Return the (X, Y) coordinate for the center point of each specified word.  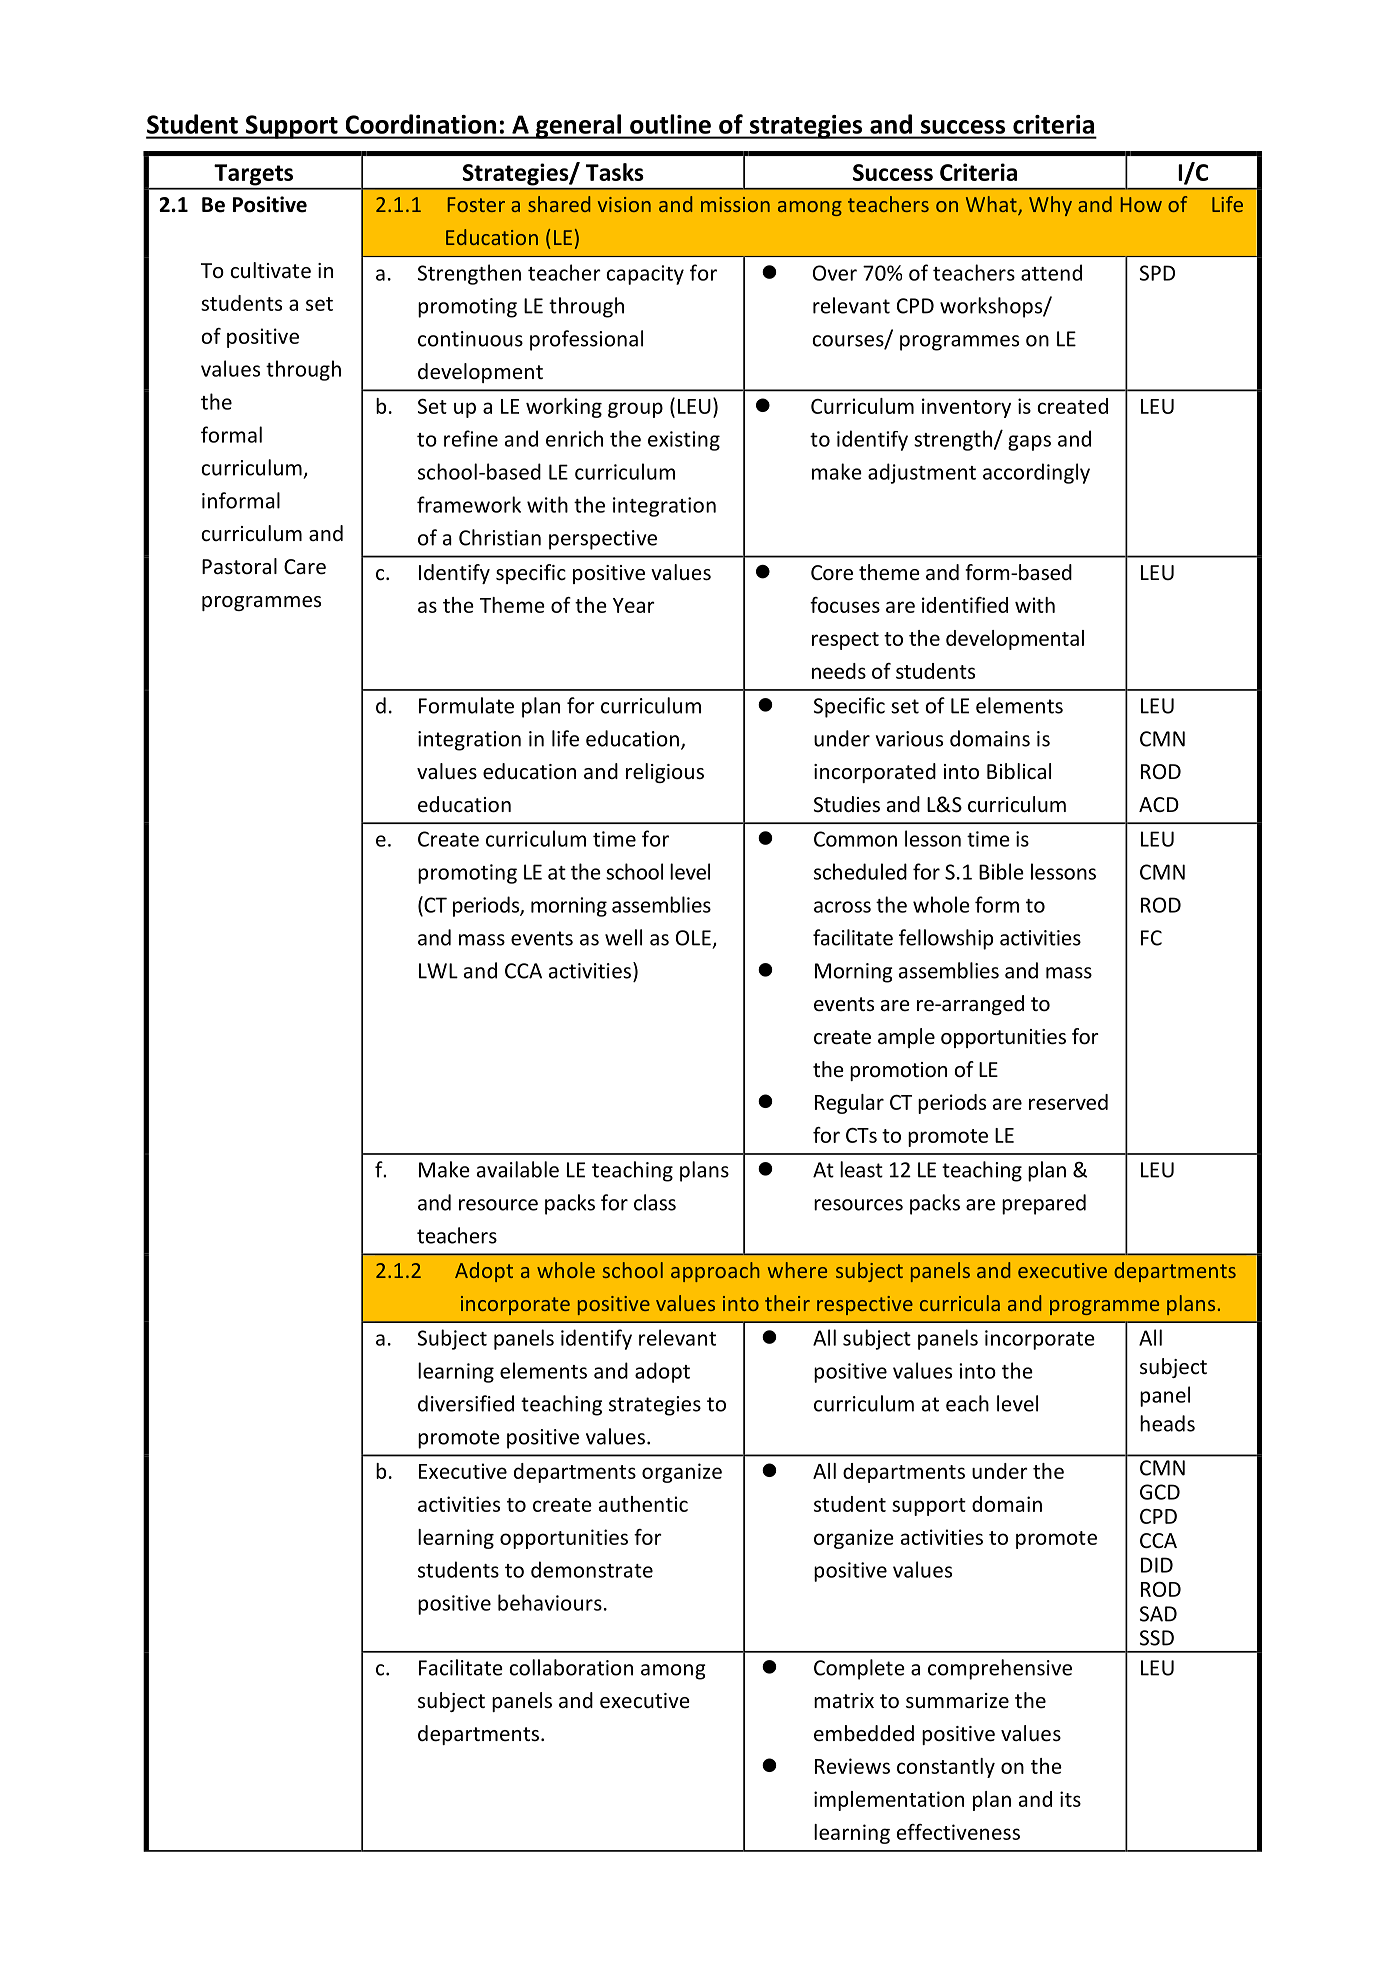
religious (665, 773)
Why (1050, 206)
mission (735, 204)
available (518, 1169)
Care (305, 567)
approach (715, 1272)
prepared (1044, 1204)
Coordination (421, 124)
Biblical (1019, 771)
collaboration (571, 1667)
